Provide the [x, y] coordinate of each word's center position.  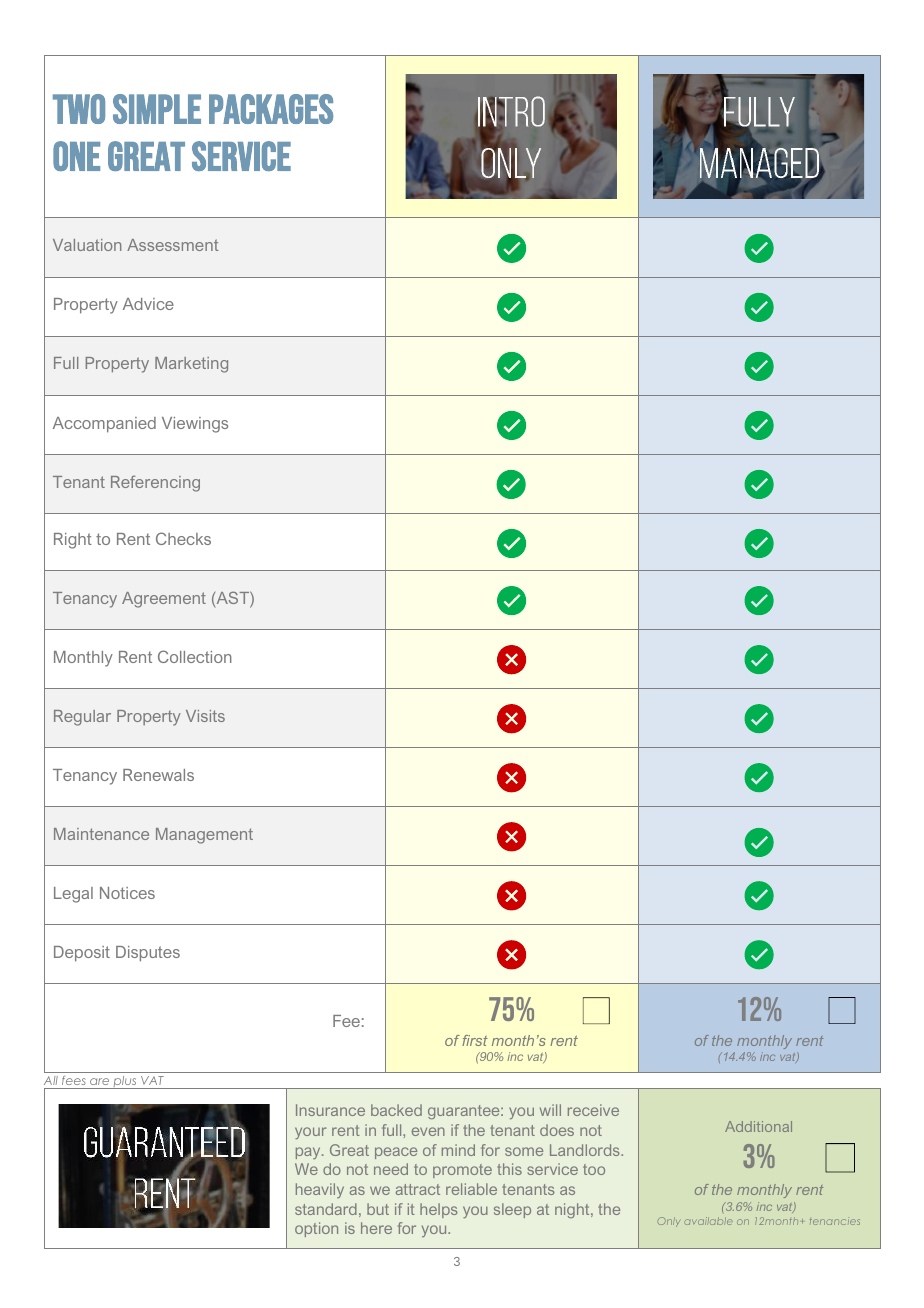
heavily [320, 1190]
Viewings [195, 425]
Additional [758, 1126]
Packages [271, 109]
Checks [183, 538]
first [475, 1040]
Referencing [155, 483]
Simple [157, 109]
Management [204, 836]
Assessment [173, 245]
